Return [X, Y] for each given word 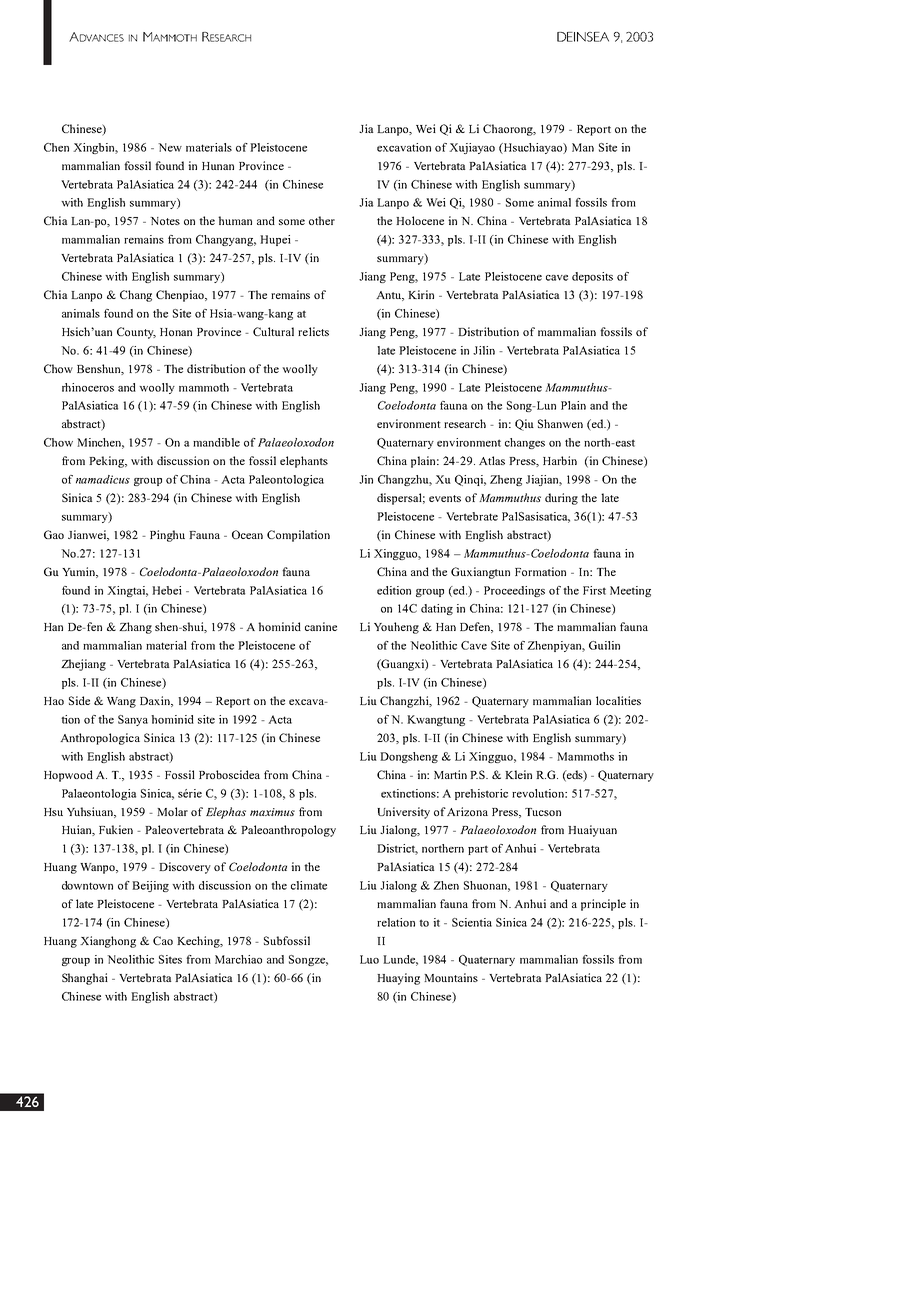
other [322, 220]
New [170, 147]
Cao [163, 940]
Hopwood [68, 776]
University [403, 813]
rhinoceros [88, 387]
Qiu [524, 425]
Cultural [273, 331]
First [594, 590]
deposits [592, 277]
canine [321, 626]
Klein [518, 774]
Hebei [167, 590]
